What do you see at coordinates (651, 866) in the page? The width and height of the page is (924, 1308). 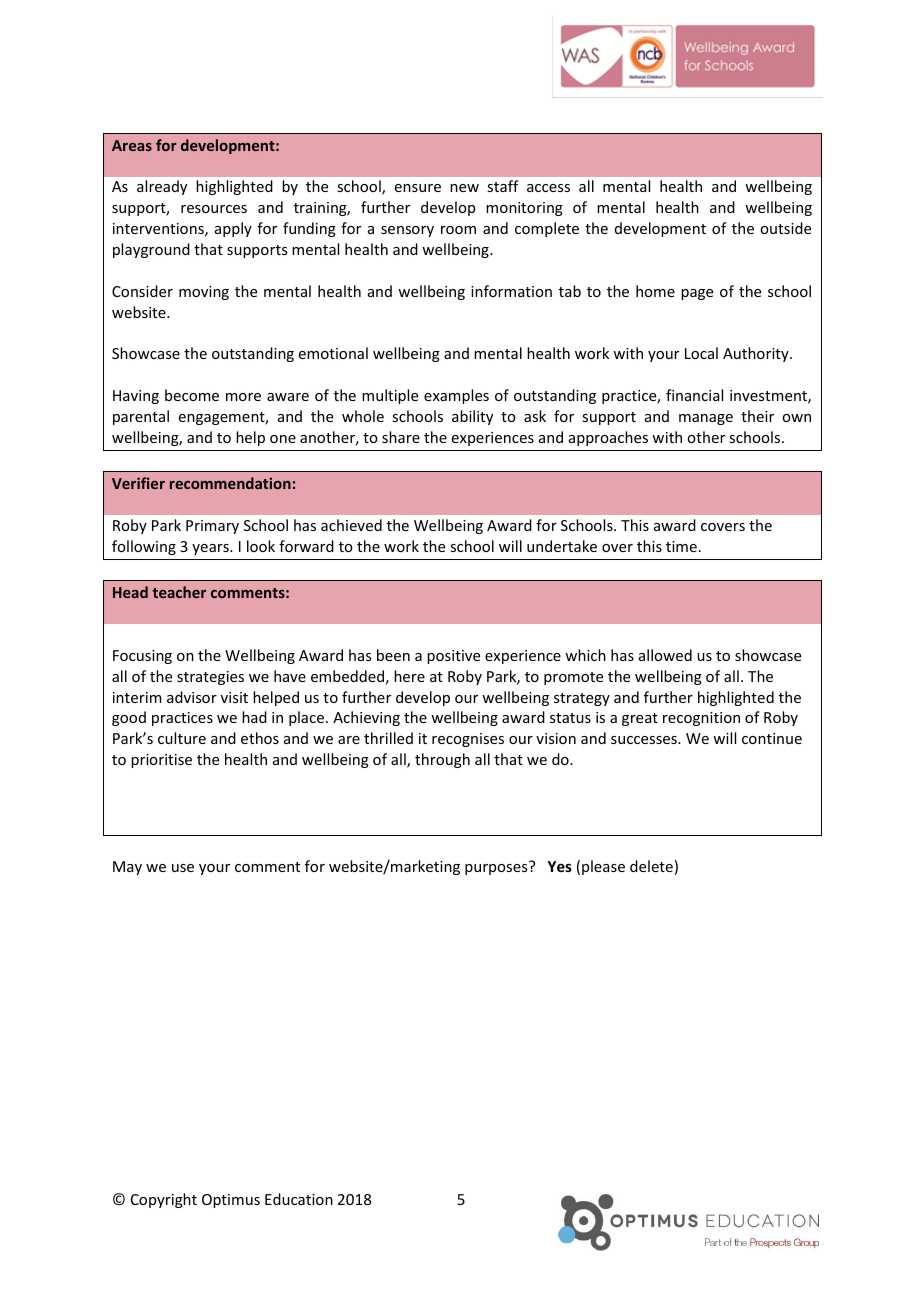 I see `delete` at bounding box center [651, 866].
